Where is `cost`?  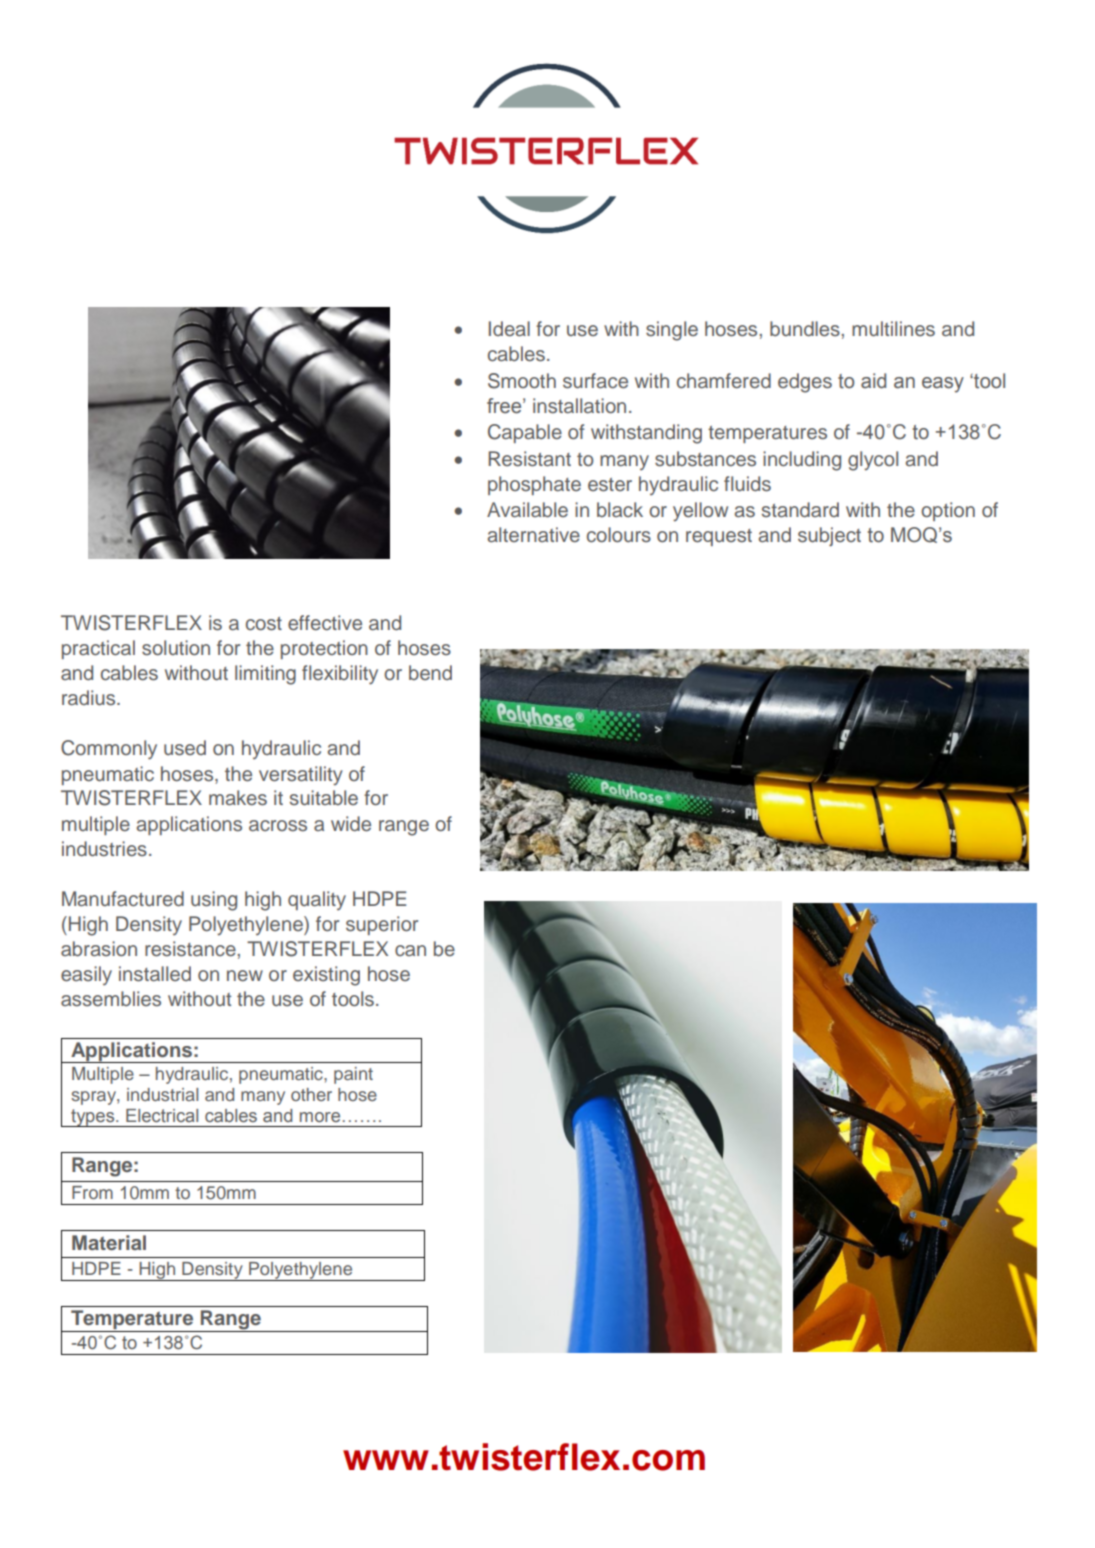 cost is located at coordinates (264, 624).
